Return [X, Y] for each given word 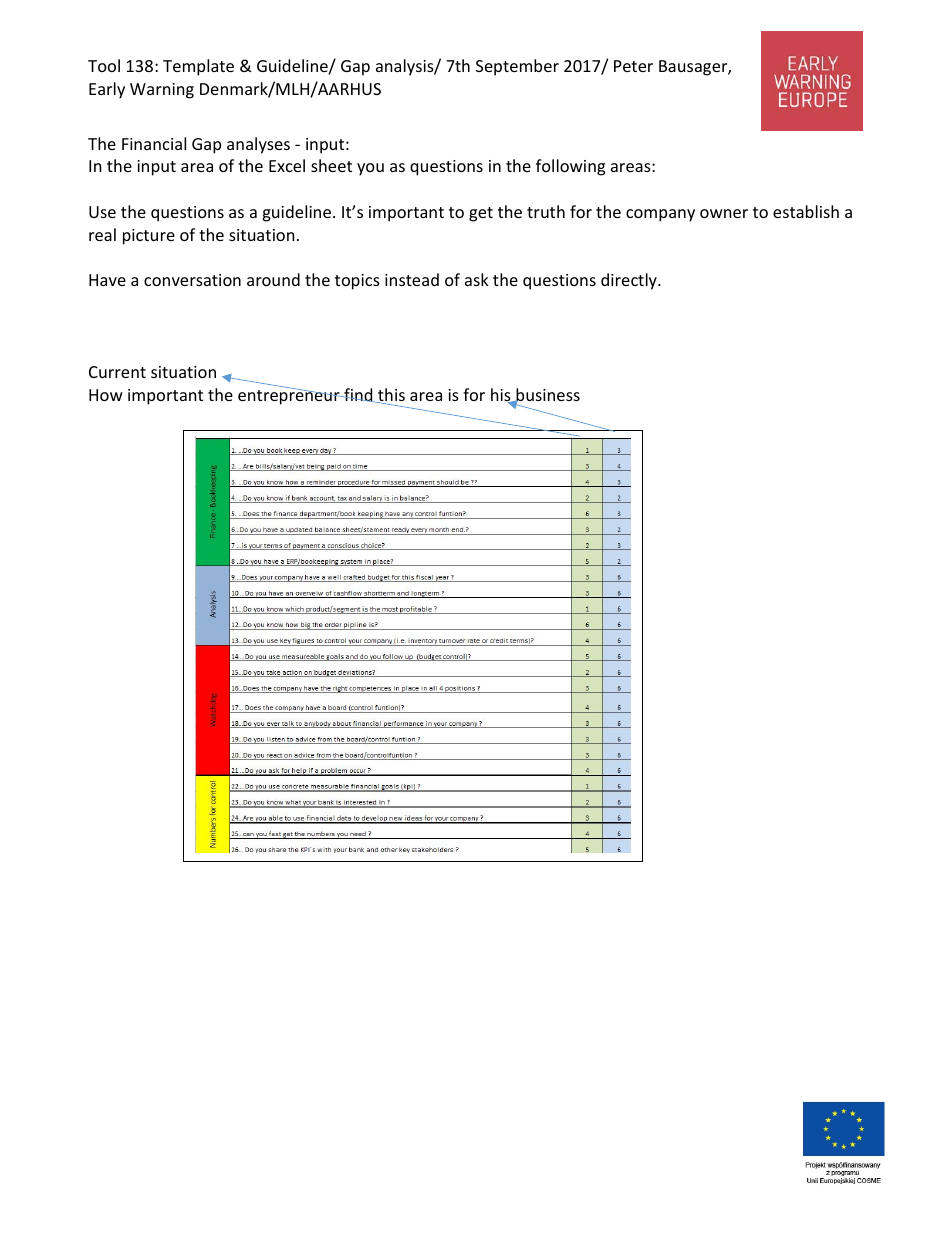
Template [198, 67]
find [358, 395]
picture [149, 237]
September [517, 67]
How [106, 395]
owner [724, 213]
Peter [633, 66]
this [390, 396]
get [481, 214]
